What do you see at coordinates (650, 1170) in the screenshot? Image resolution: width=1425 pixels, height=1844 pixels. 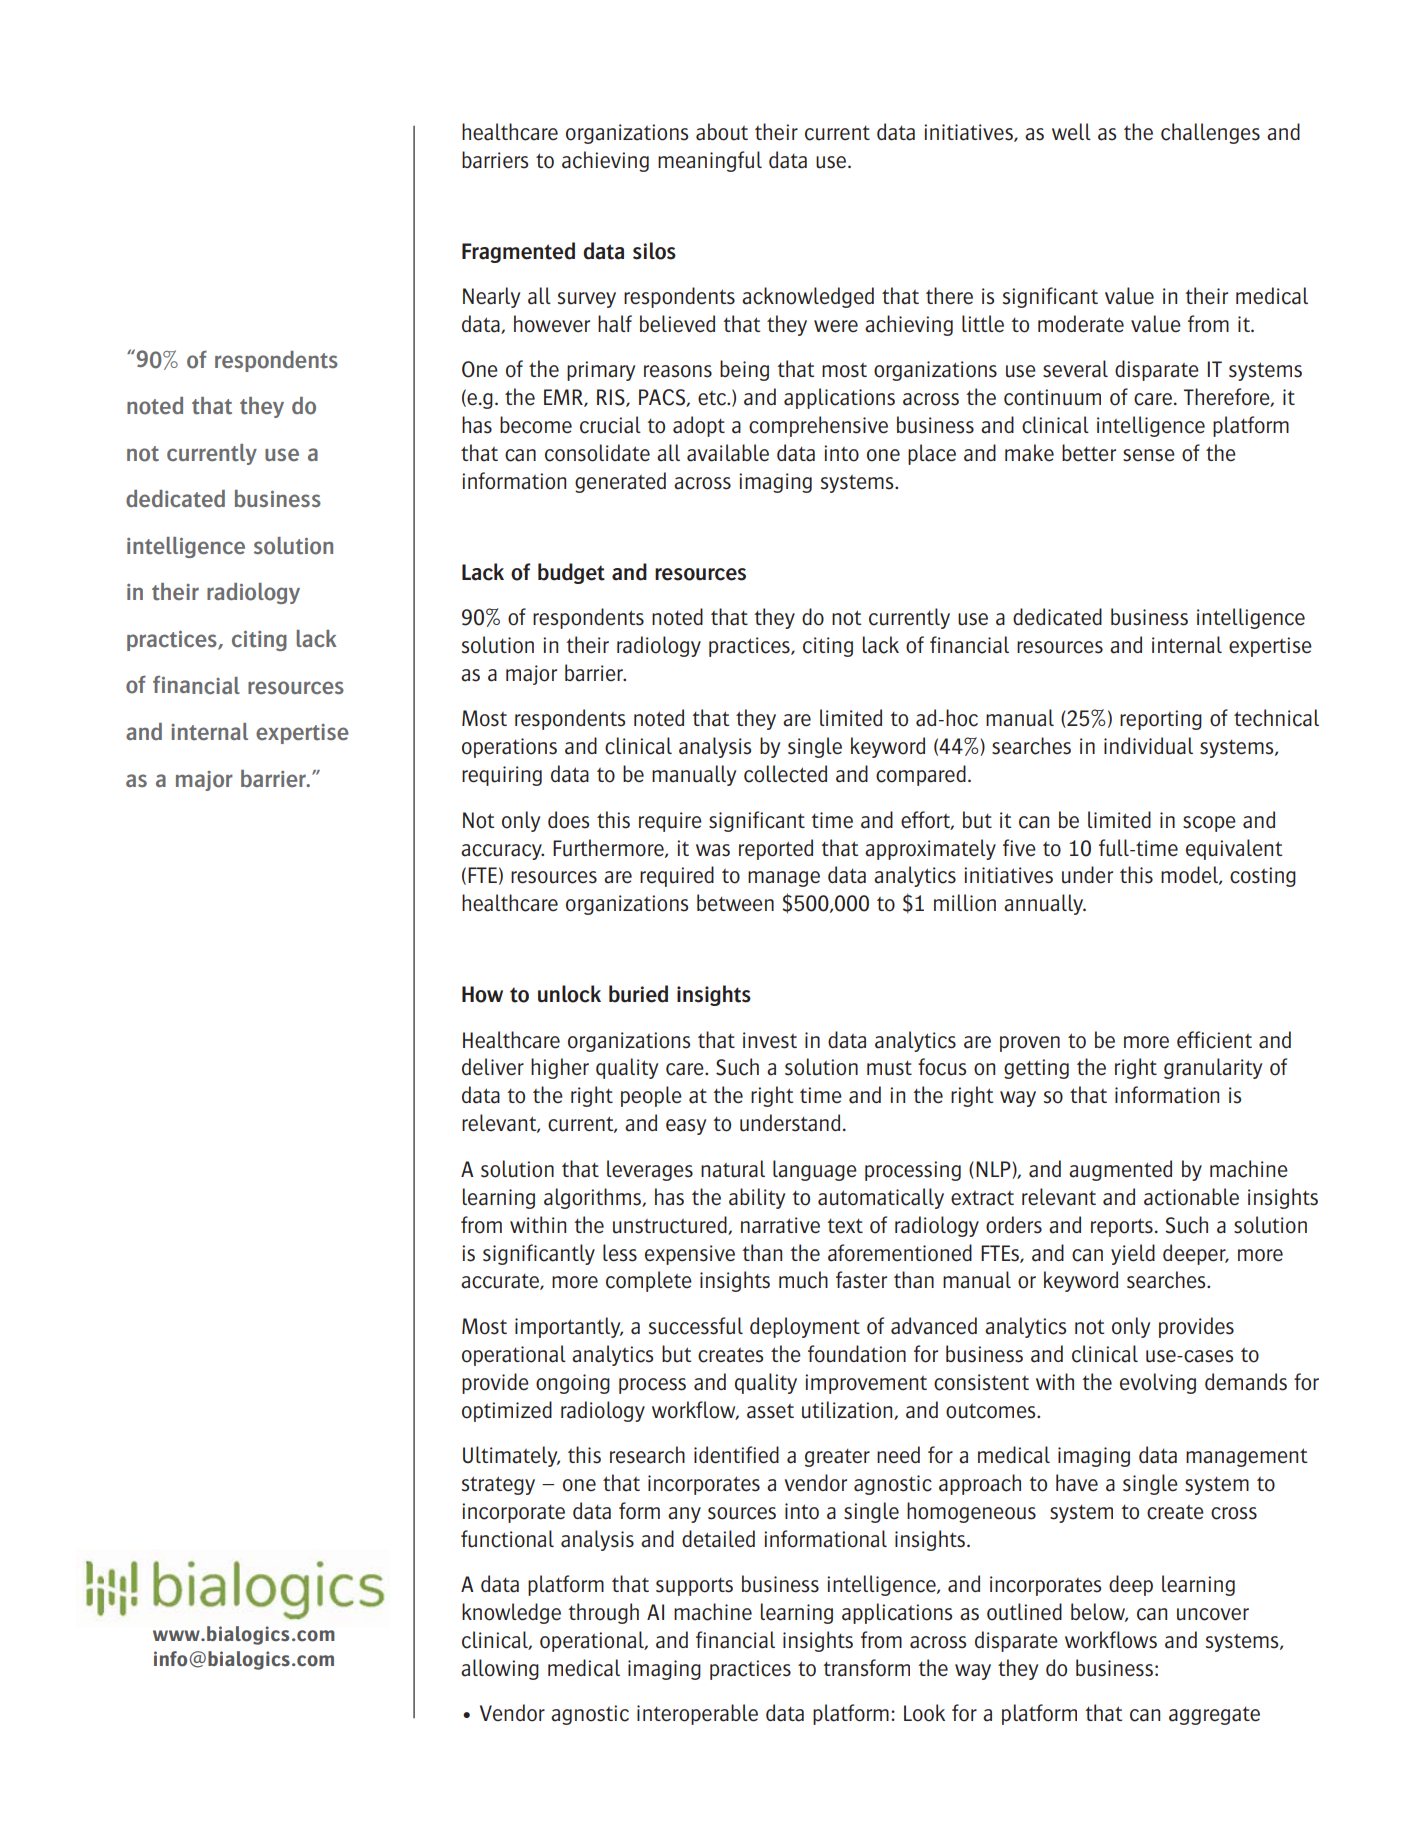 I see `leverages` at bounding box center [650, 1170].
